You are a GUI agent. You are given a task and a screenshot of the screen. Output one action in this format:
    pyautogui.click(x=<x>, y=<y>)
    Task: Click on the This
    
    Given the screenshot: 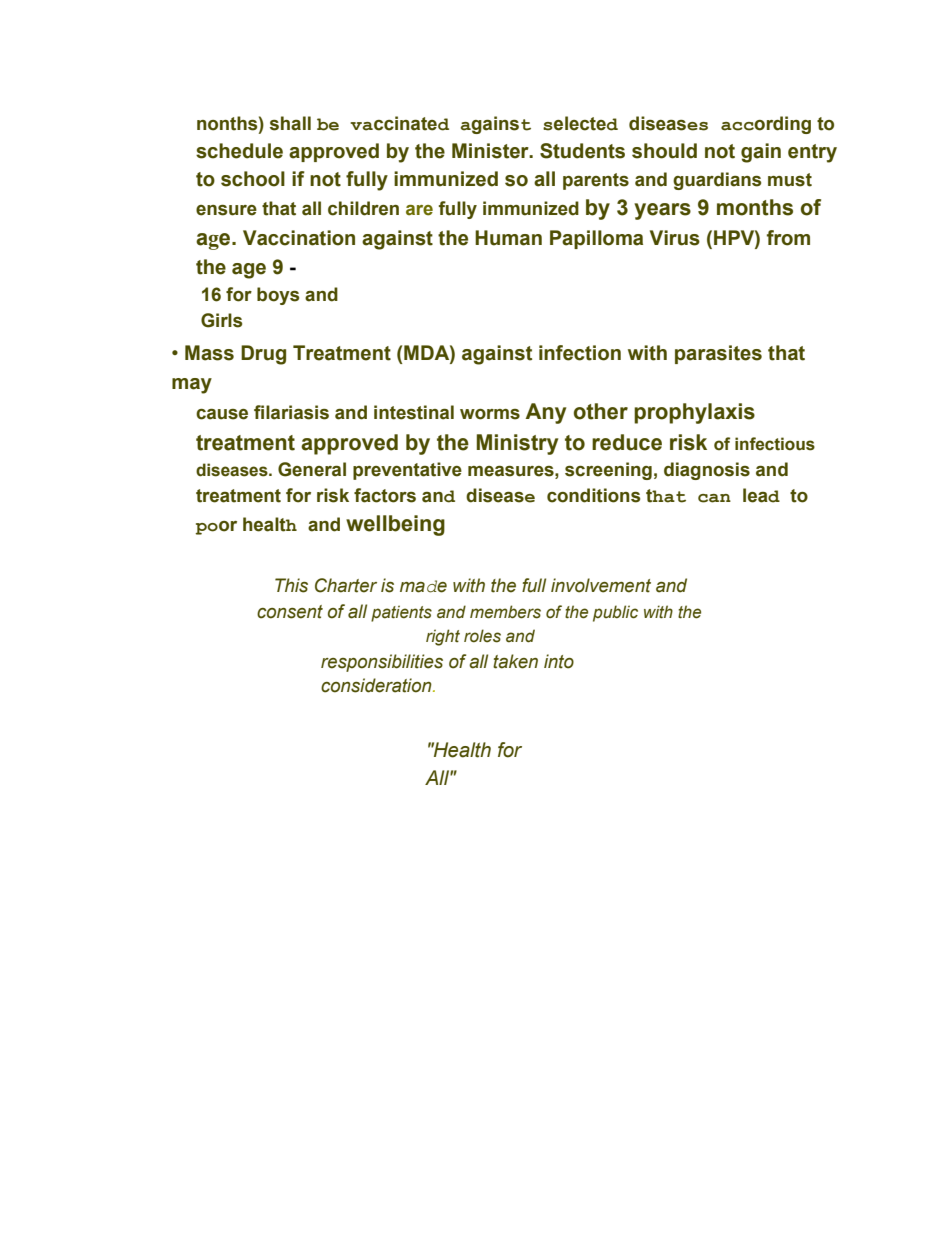 What is the action you would take?
    pyautogui.click(x=291, y=585)
